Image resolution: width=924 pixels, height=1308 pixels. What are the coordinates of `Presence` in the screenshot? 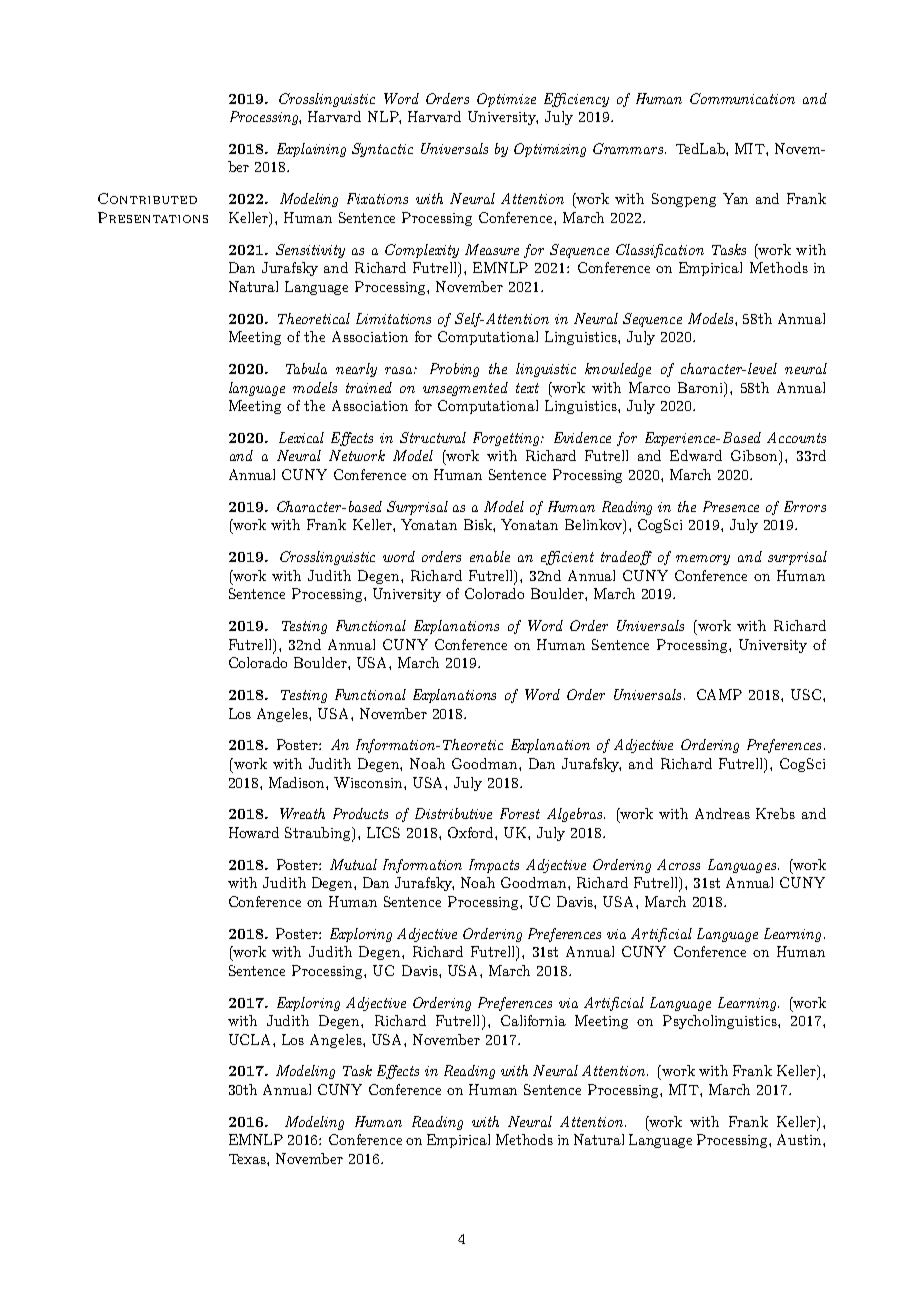 It's located at (731, 506).
